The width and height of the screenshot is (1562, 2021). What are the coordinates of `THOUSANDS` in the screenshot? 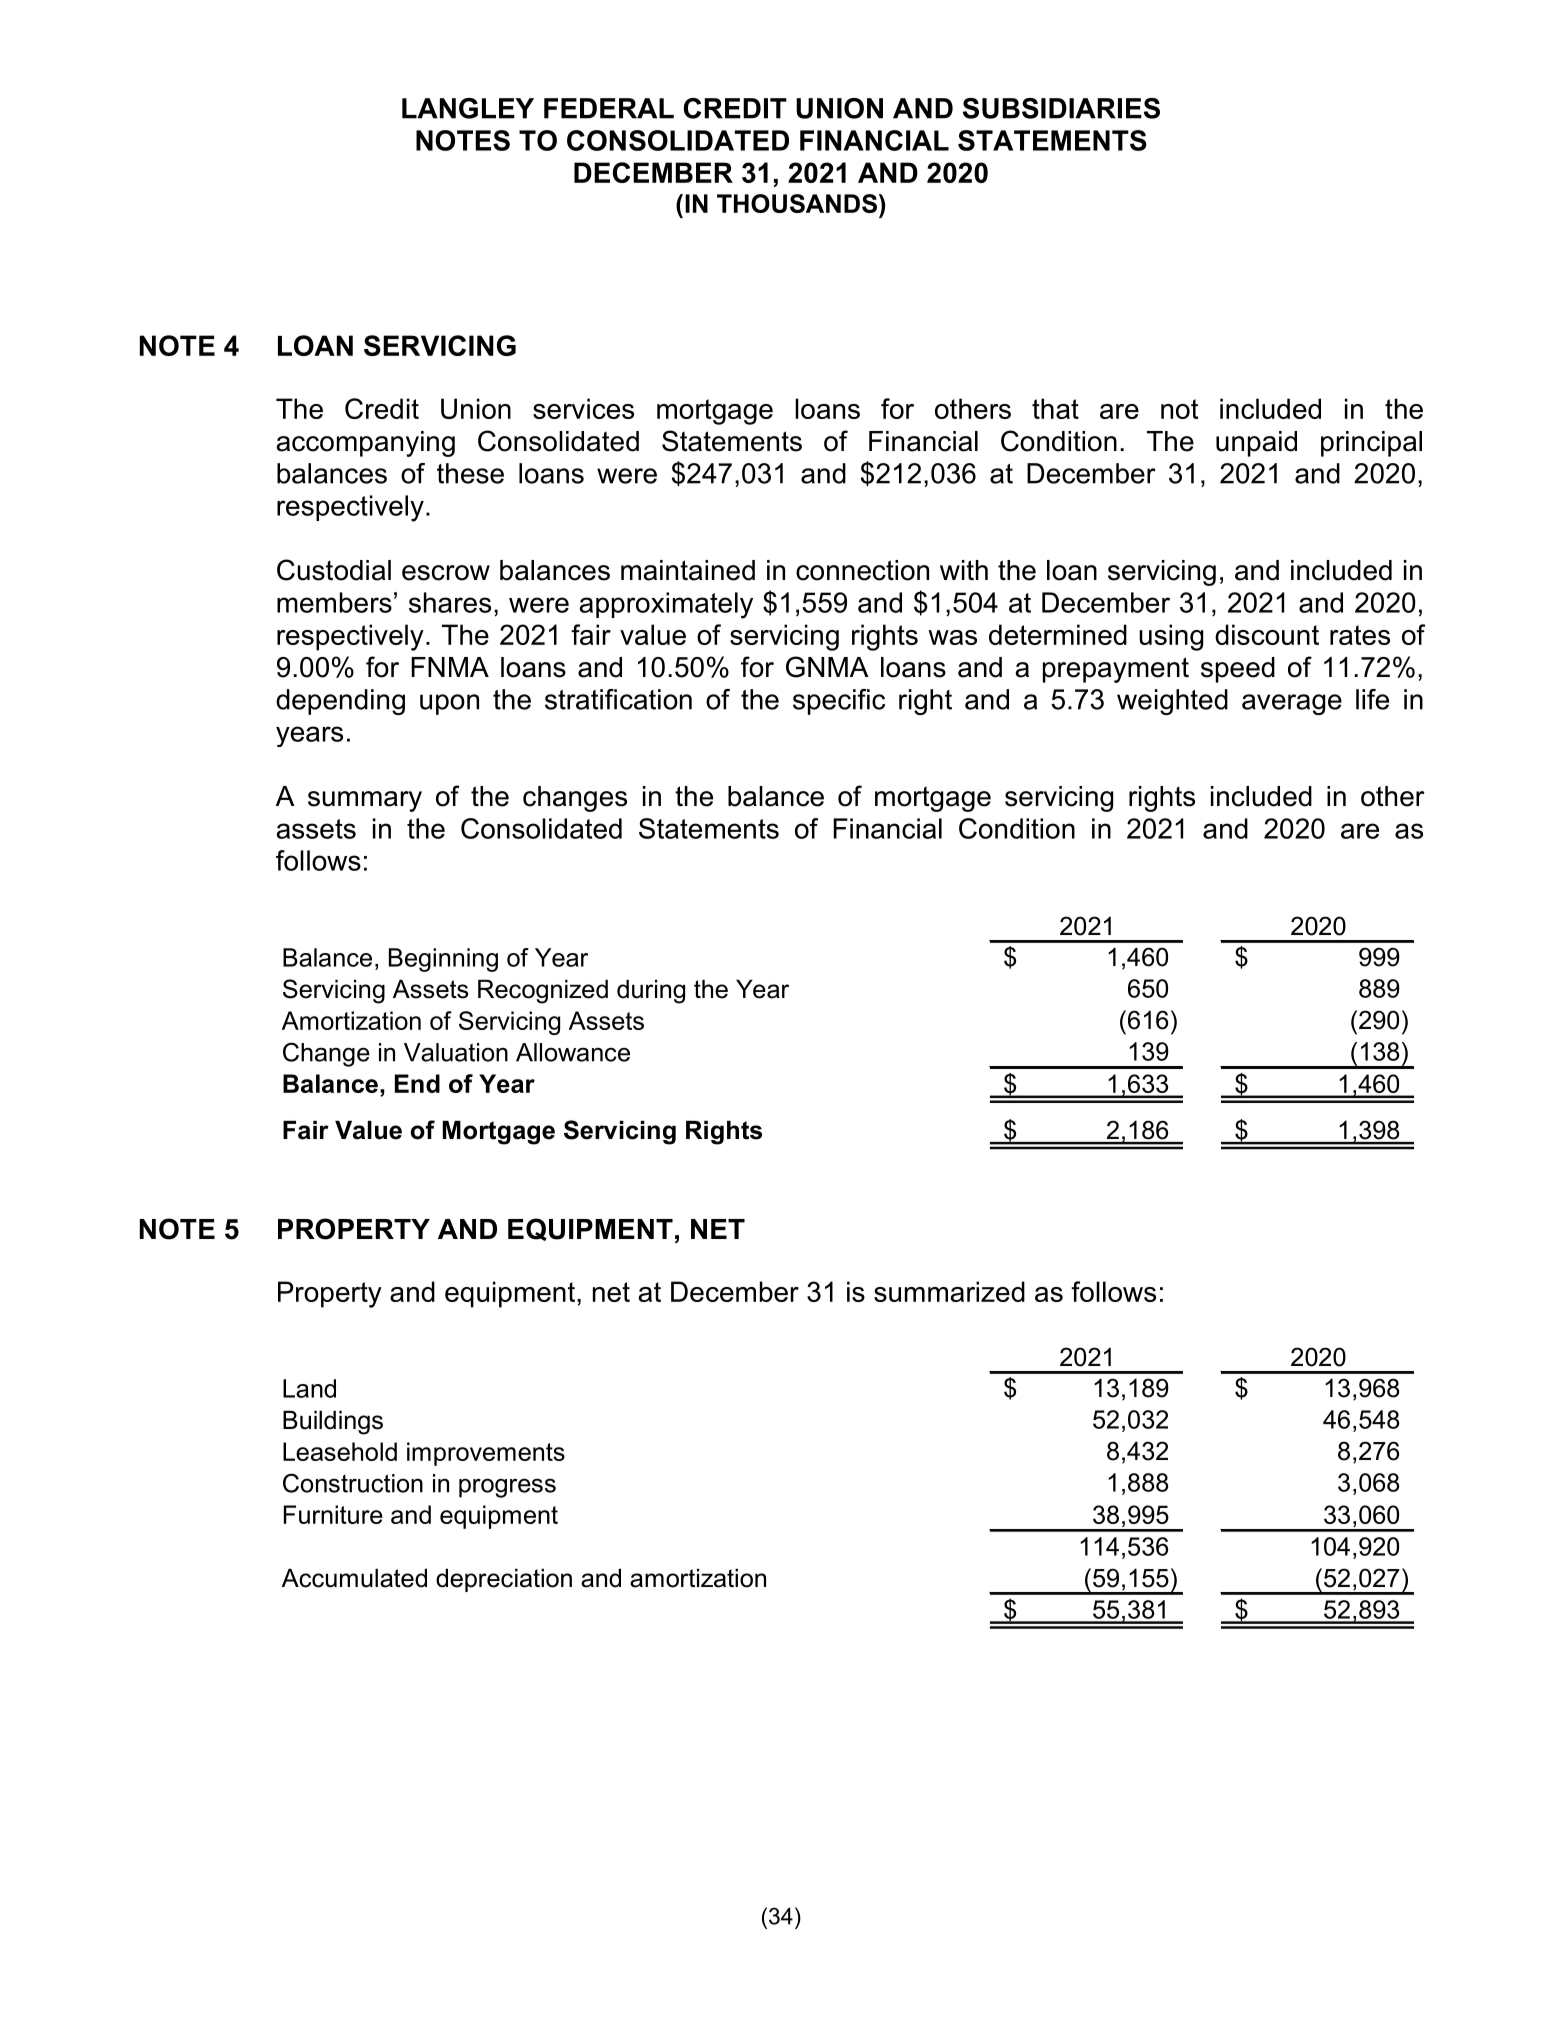 It's located at (798, 203).
